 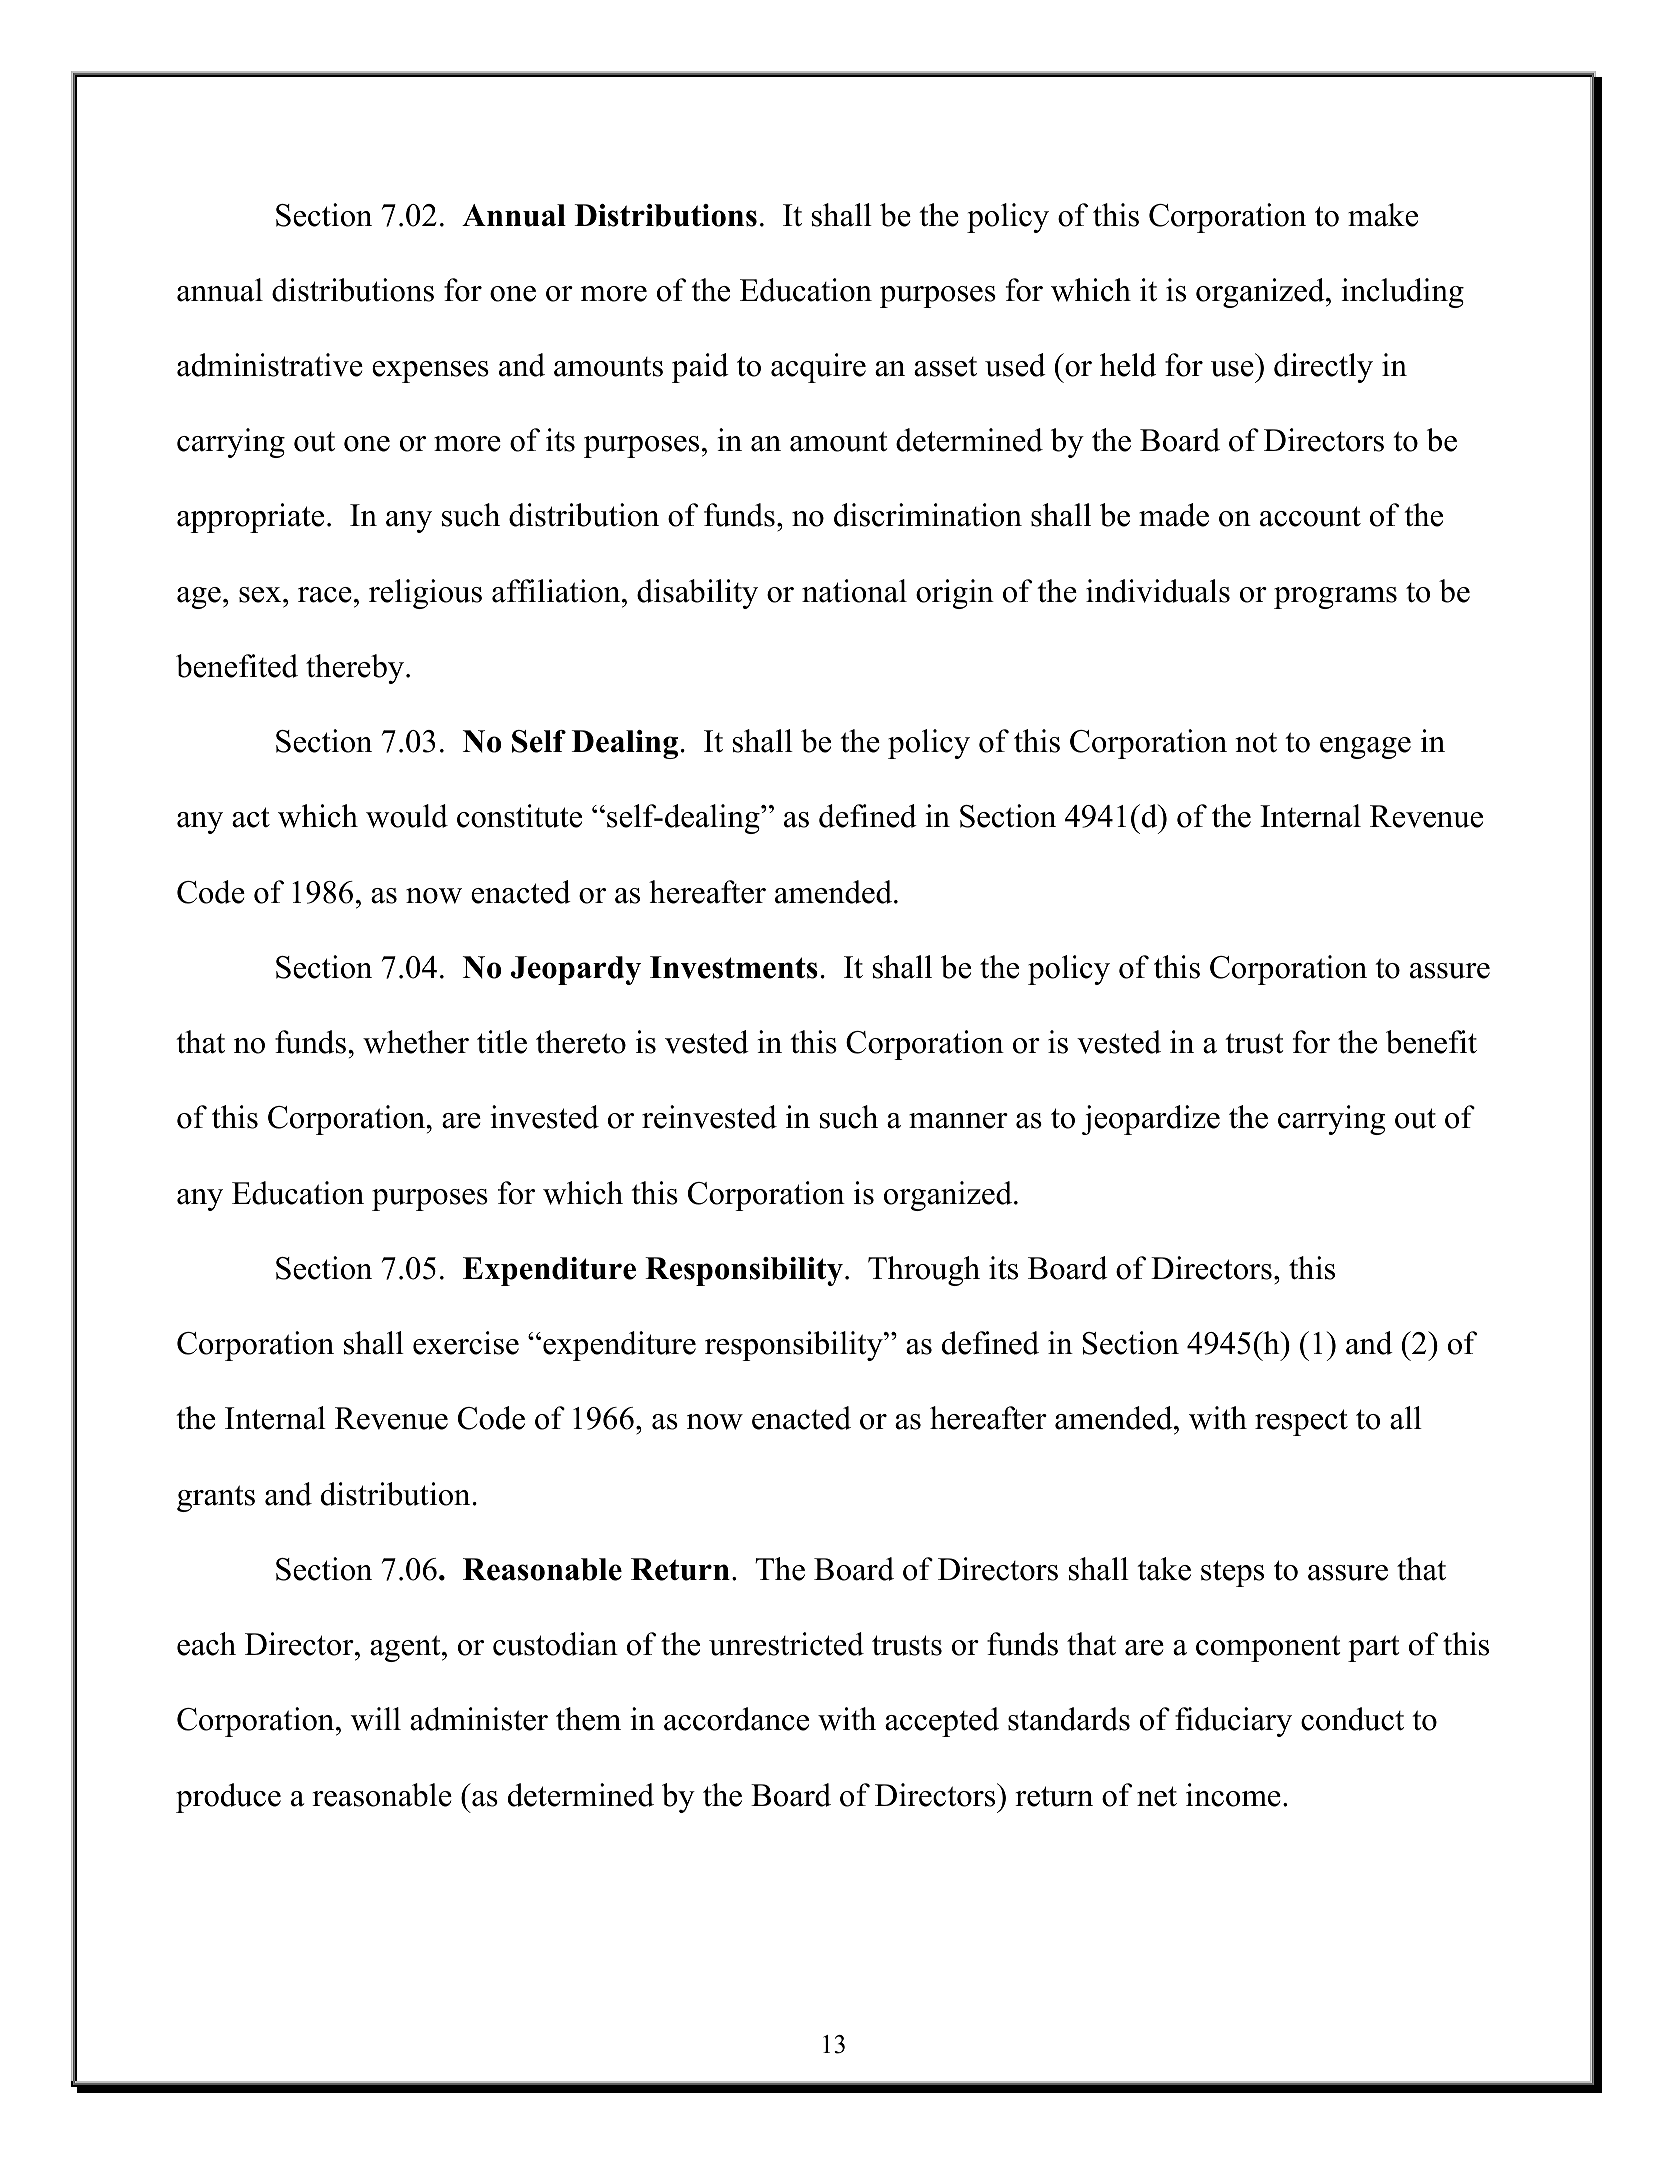 What do you see at coordinates (818, 368) in the page?
I see `acquire` at bounding box center [818, 368].
